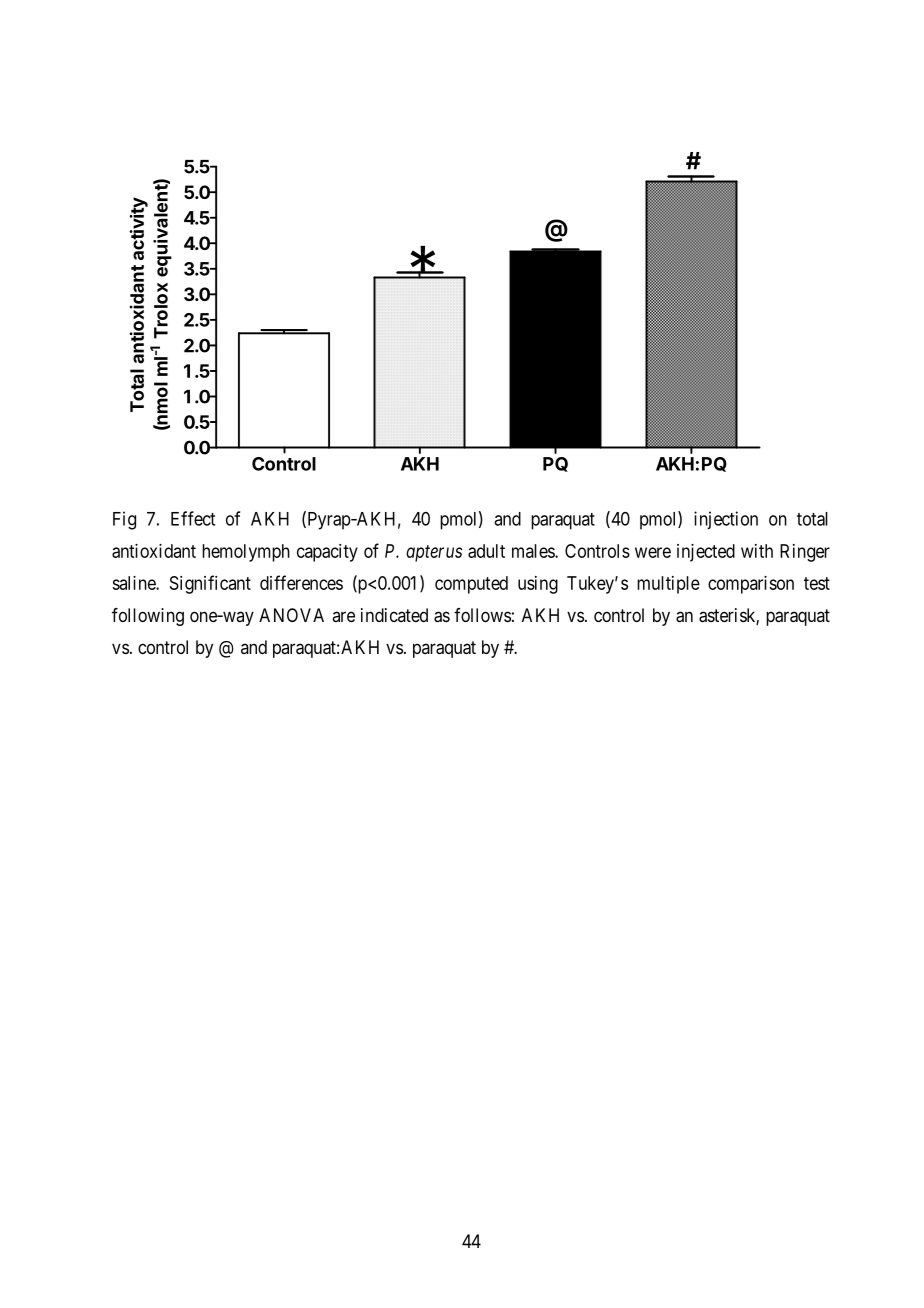 The height and width of the screenshot is (1308, 924). Describe the element at coordinates (148, 617) in the screenshot. I see `following` at that location.
